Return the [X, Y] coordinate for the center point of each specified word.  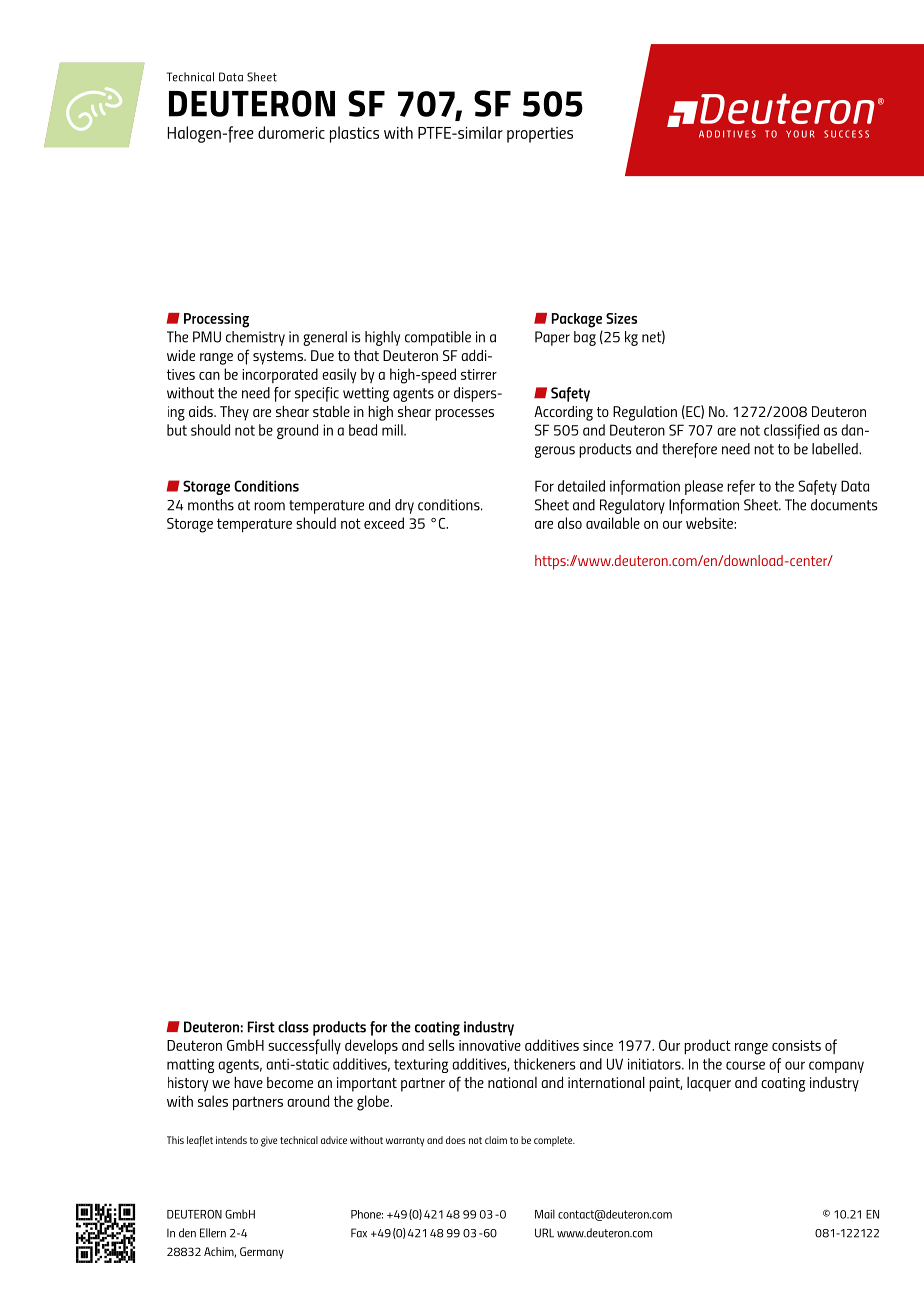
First [261, 1027]
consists [796, 1045]
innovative [490, 1045]
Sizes [621, 318]
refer [741, 487]
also [570, 523]
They [234, 413]
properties [540, 135]
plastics [354, 134]
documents [844, 505]
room [269, 506]
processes [464, 415]
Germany [262, 1253]
